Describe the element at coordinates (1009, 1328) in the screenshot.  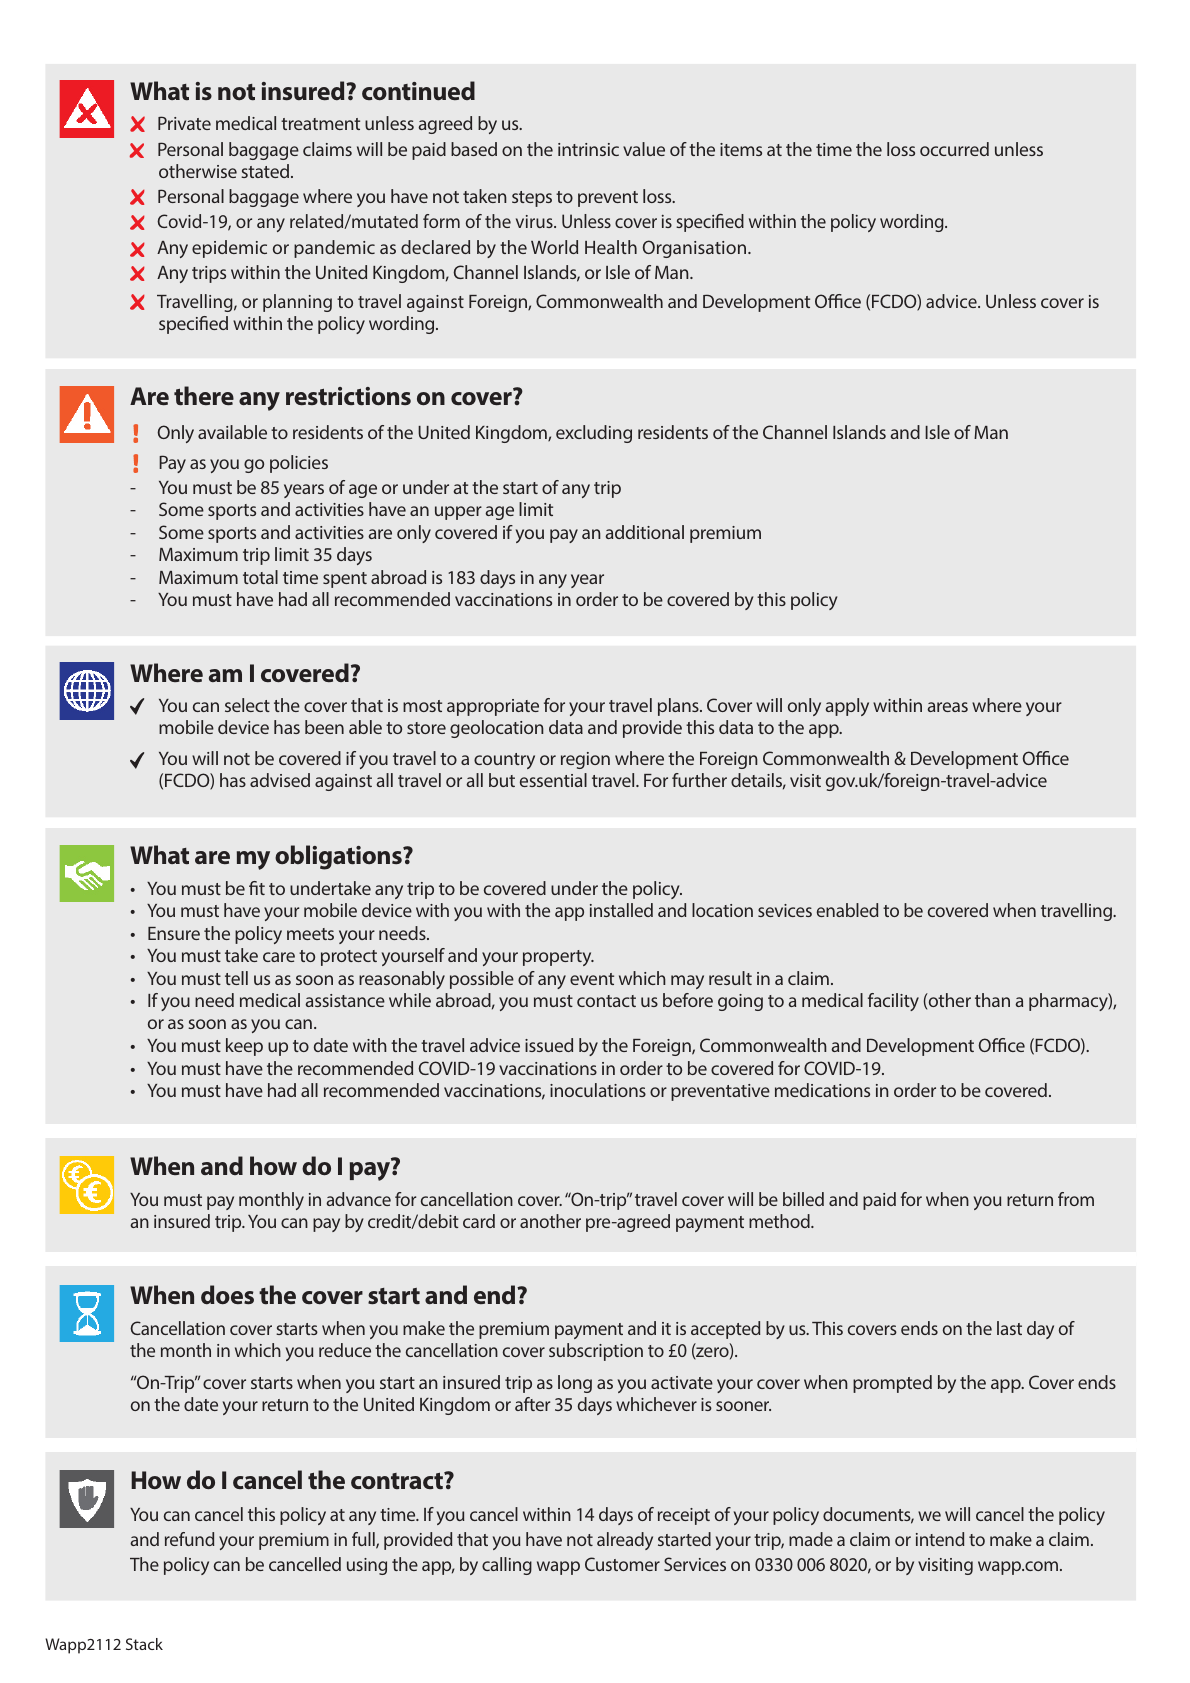
I see `last` at that location.
